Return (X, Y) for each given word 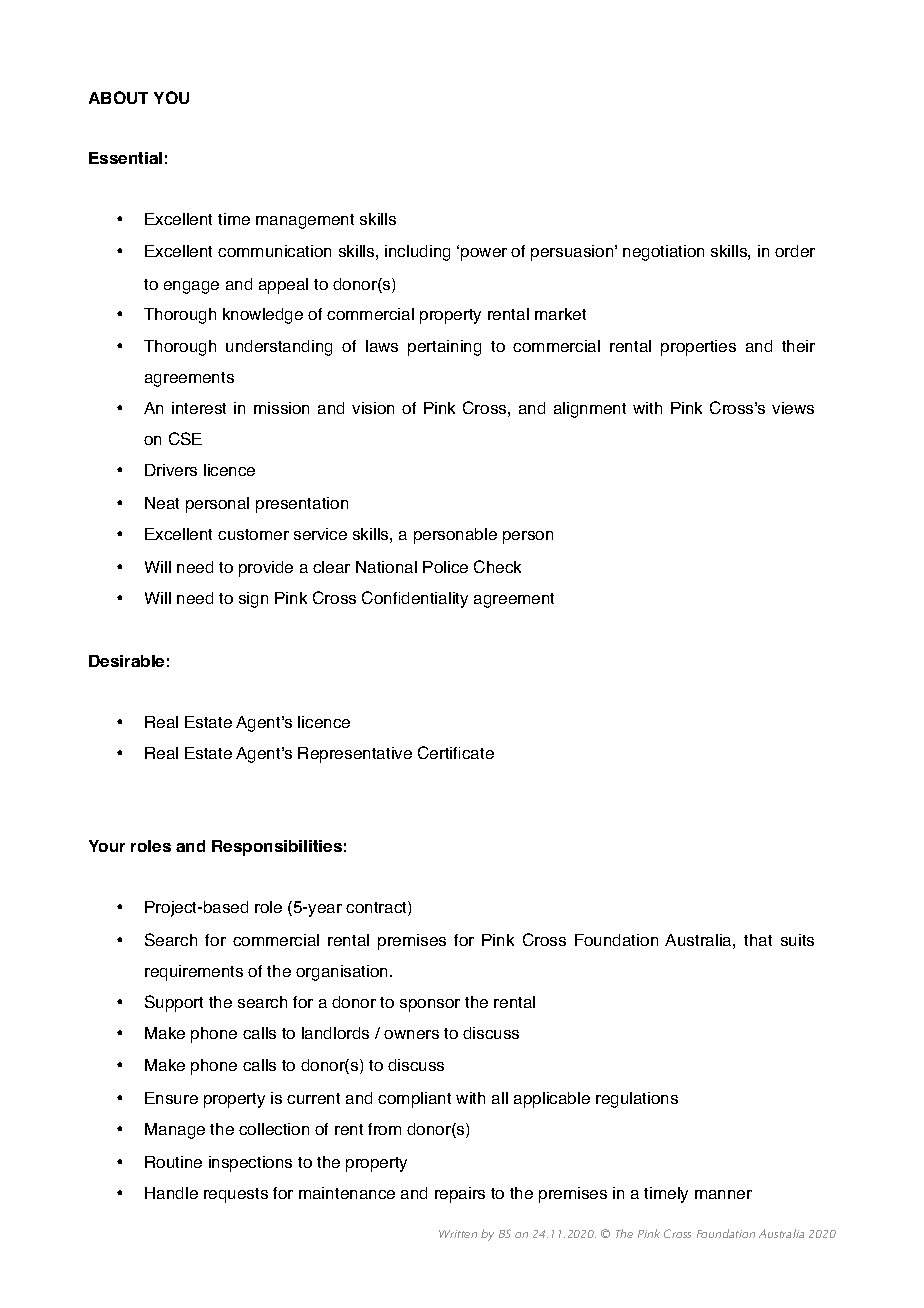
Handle (171, 1193)
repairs (460, 1195)
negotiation (663, 253)
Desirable (126, 661)
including (417, 253)
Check (497, 566)
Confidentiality (415, 599)
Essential (125, 158)
